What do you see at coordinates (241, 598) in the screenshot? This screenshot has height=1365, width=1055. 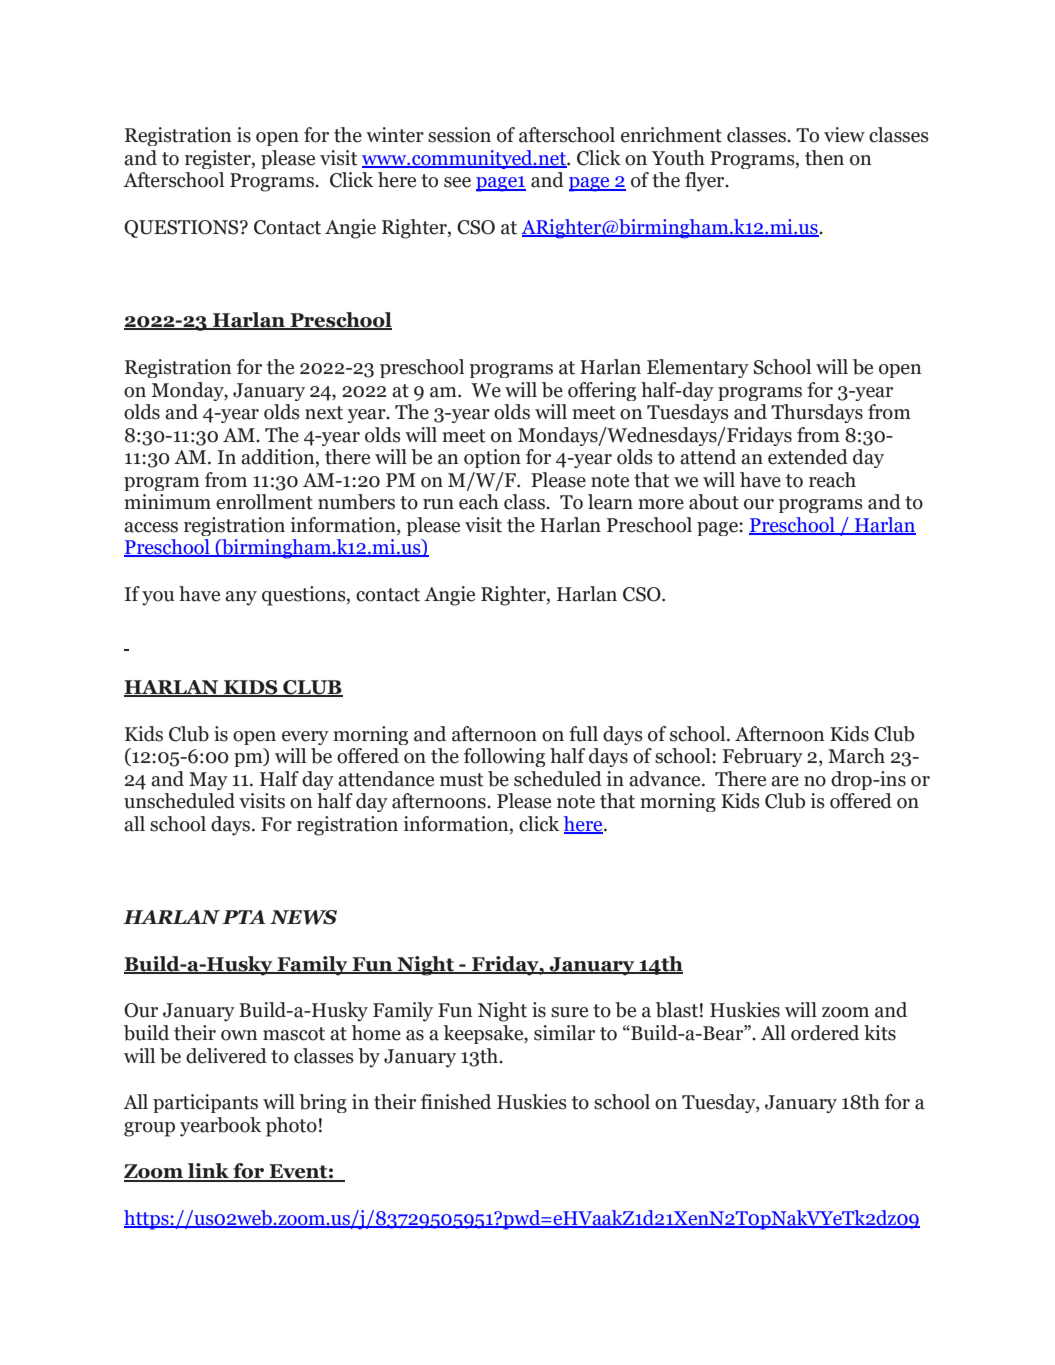 I see `any` at bounding box center [241, 598].
